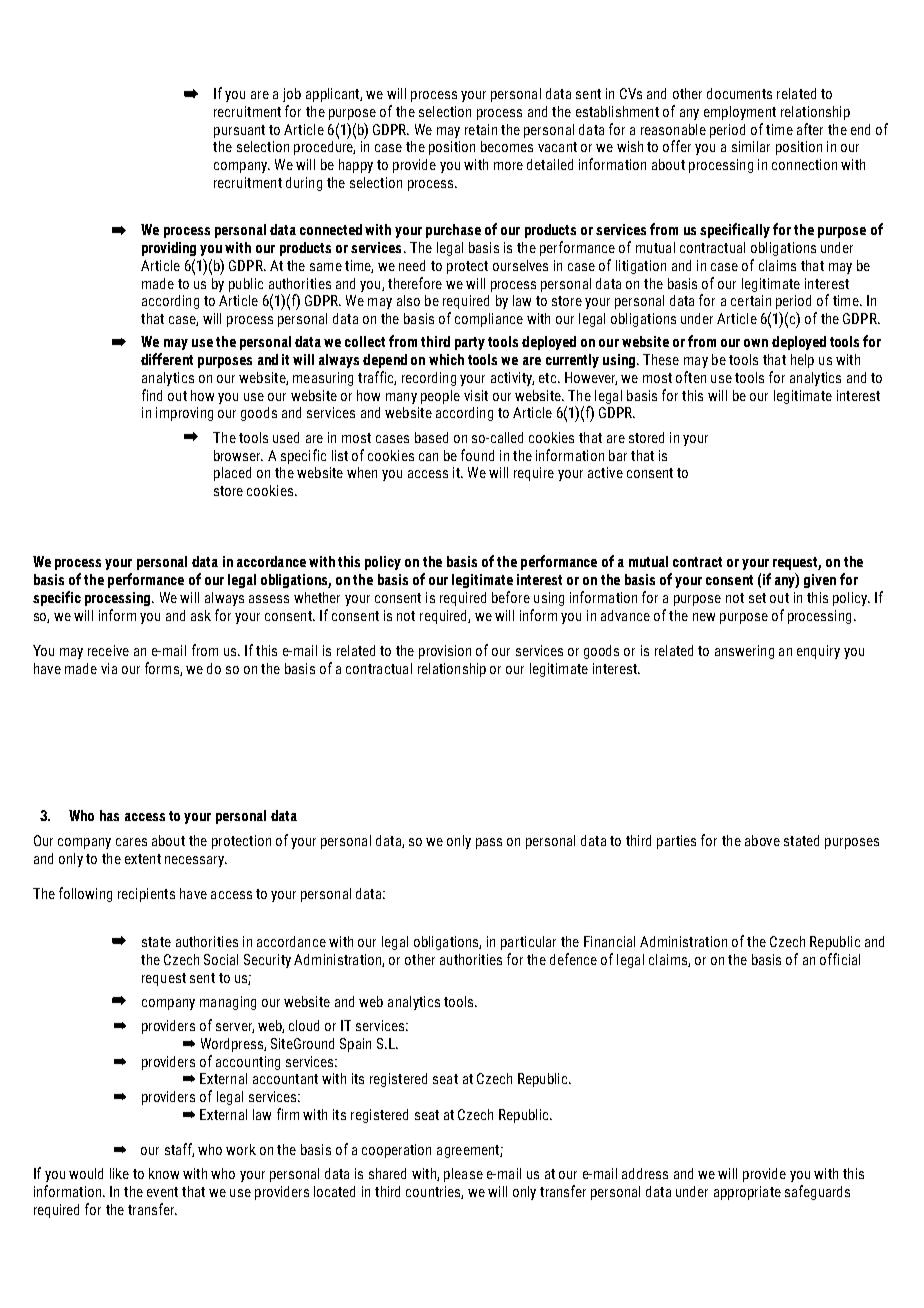 The height and width of the page is (1308, 924). Describe the element at coordinates (747, 1193) in the page. I see `appropriate` at that location.
